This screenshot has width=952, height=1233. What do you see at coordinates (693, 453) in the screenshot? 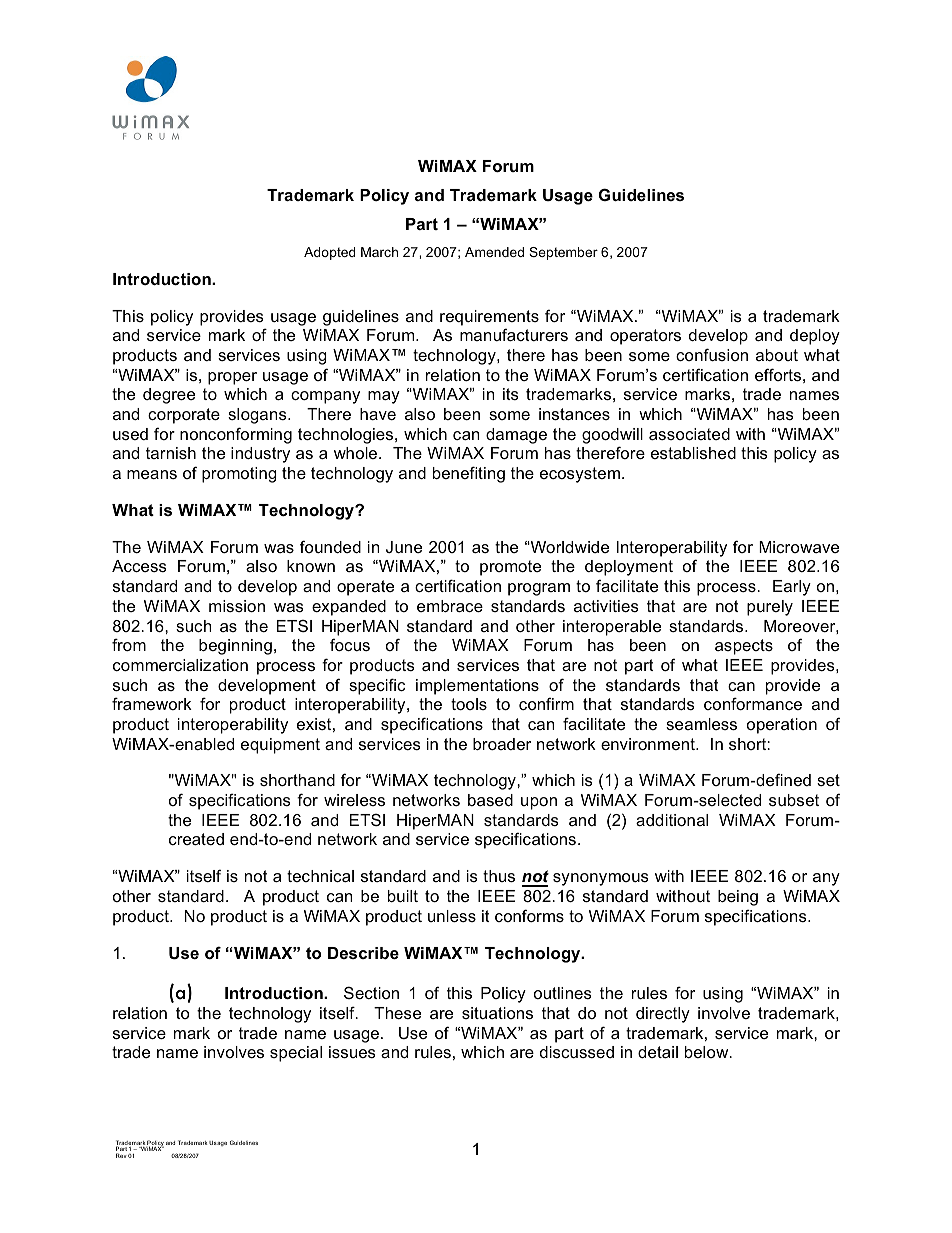
I see `established` at bounding box center [693, 453].
